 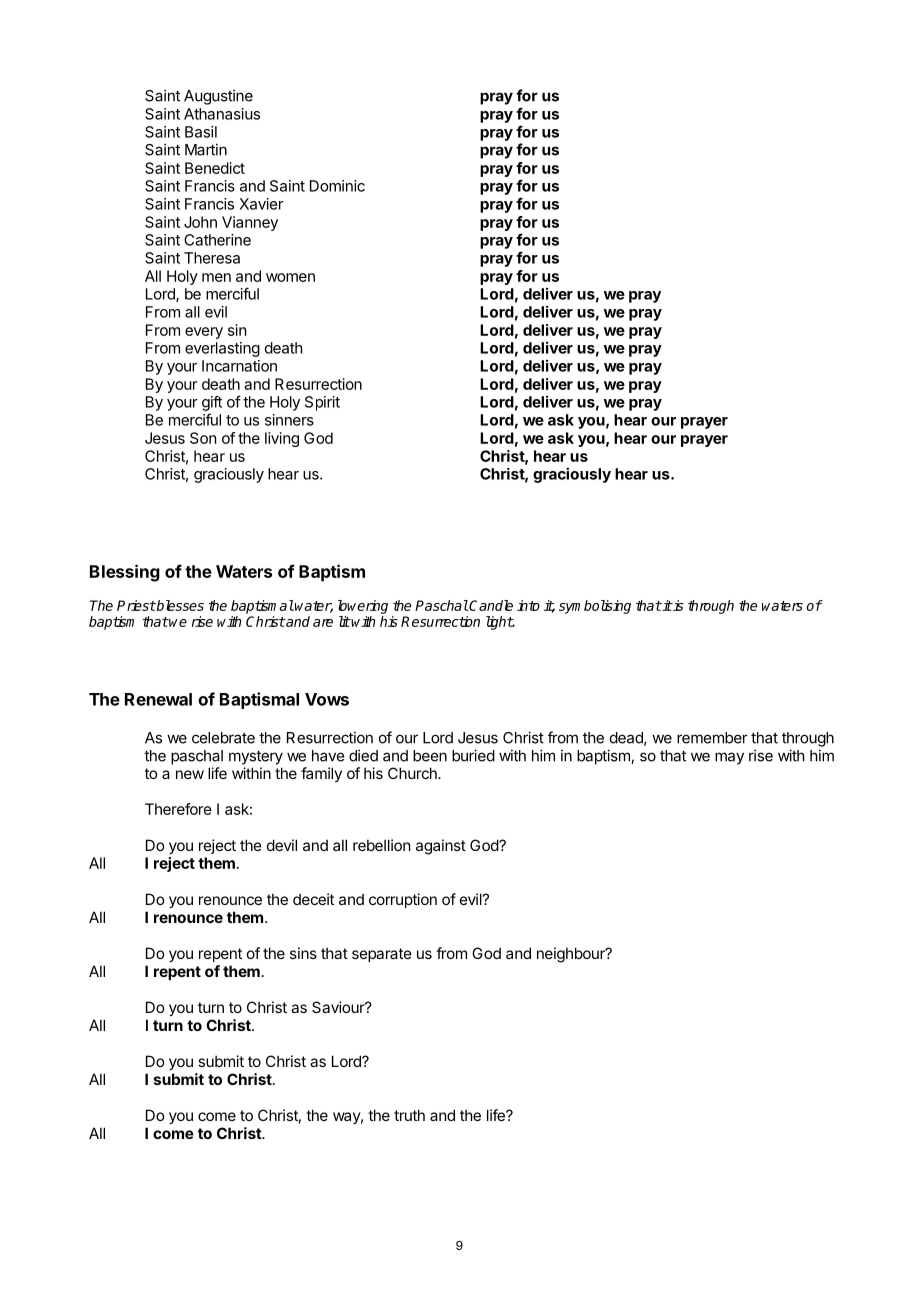 What do you see at coordinates (409, 1115) in the screenshot?
I see `truth` at bounding box center [409, 1115].
